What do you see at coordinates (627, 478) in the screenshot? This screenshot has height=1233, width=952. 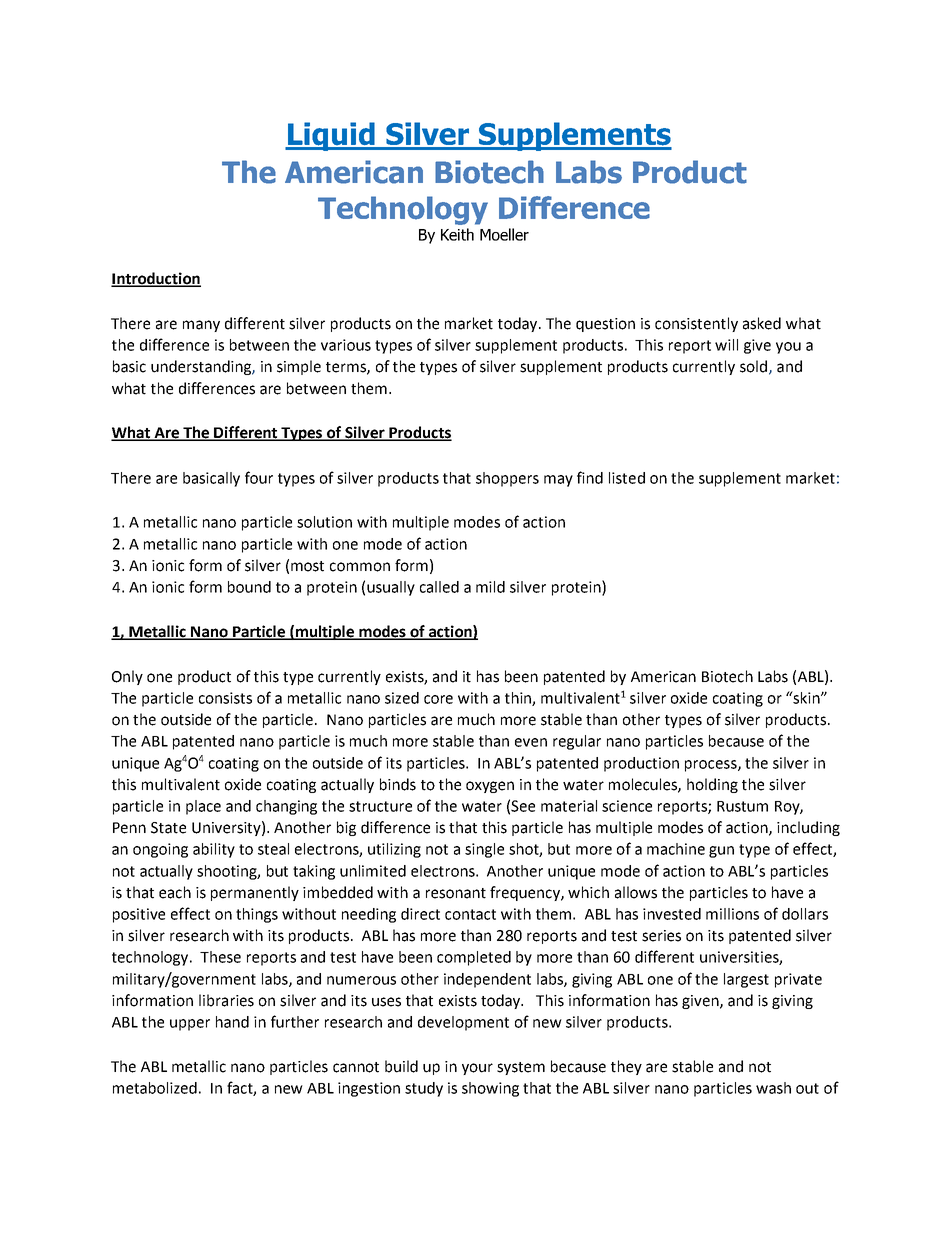 I see `listed` at bounding box center [627, 478].
